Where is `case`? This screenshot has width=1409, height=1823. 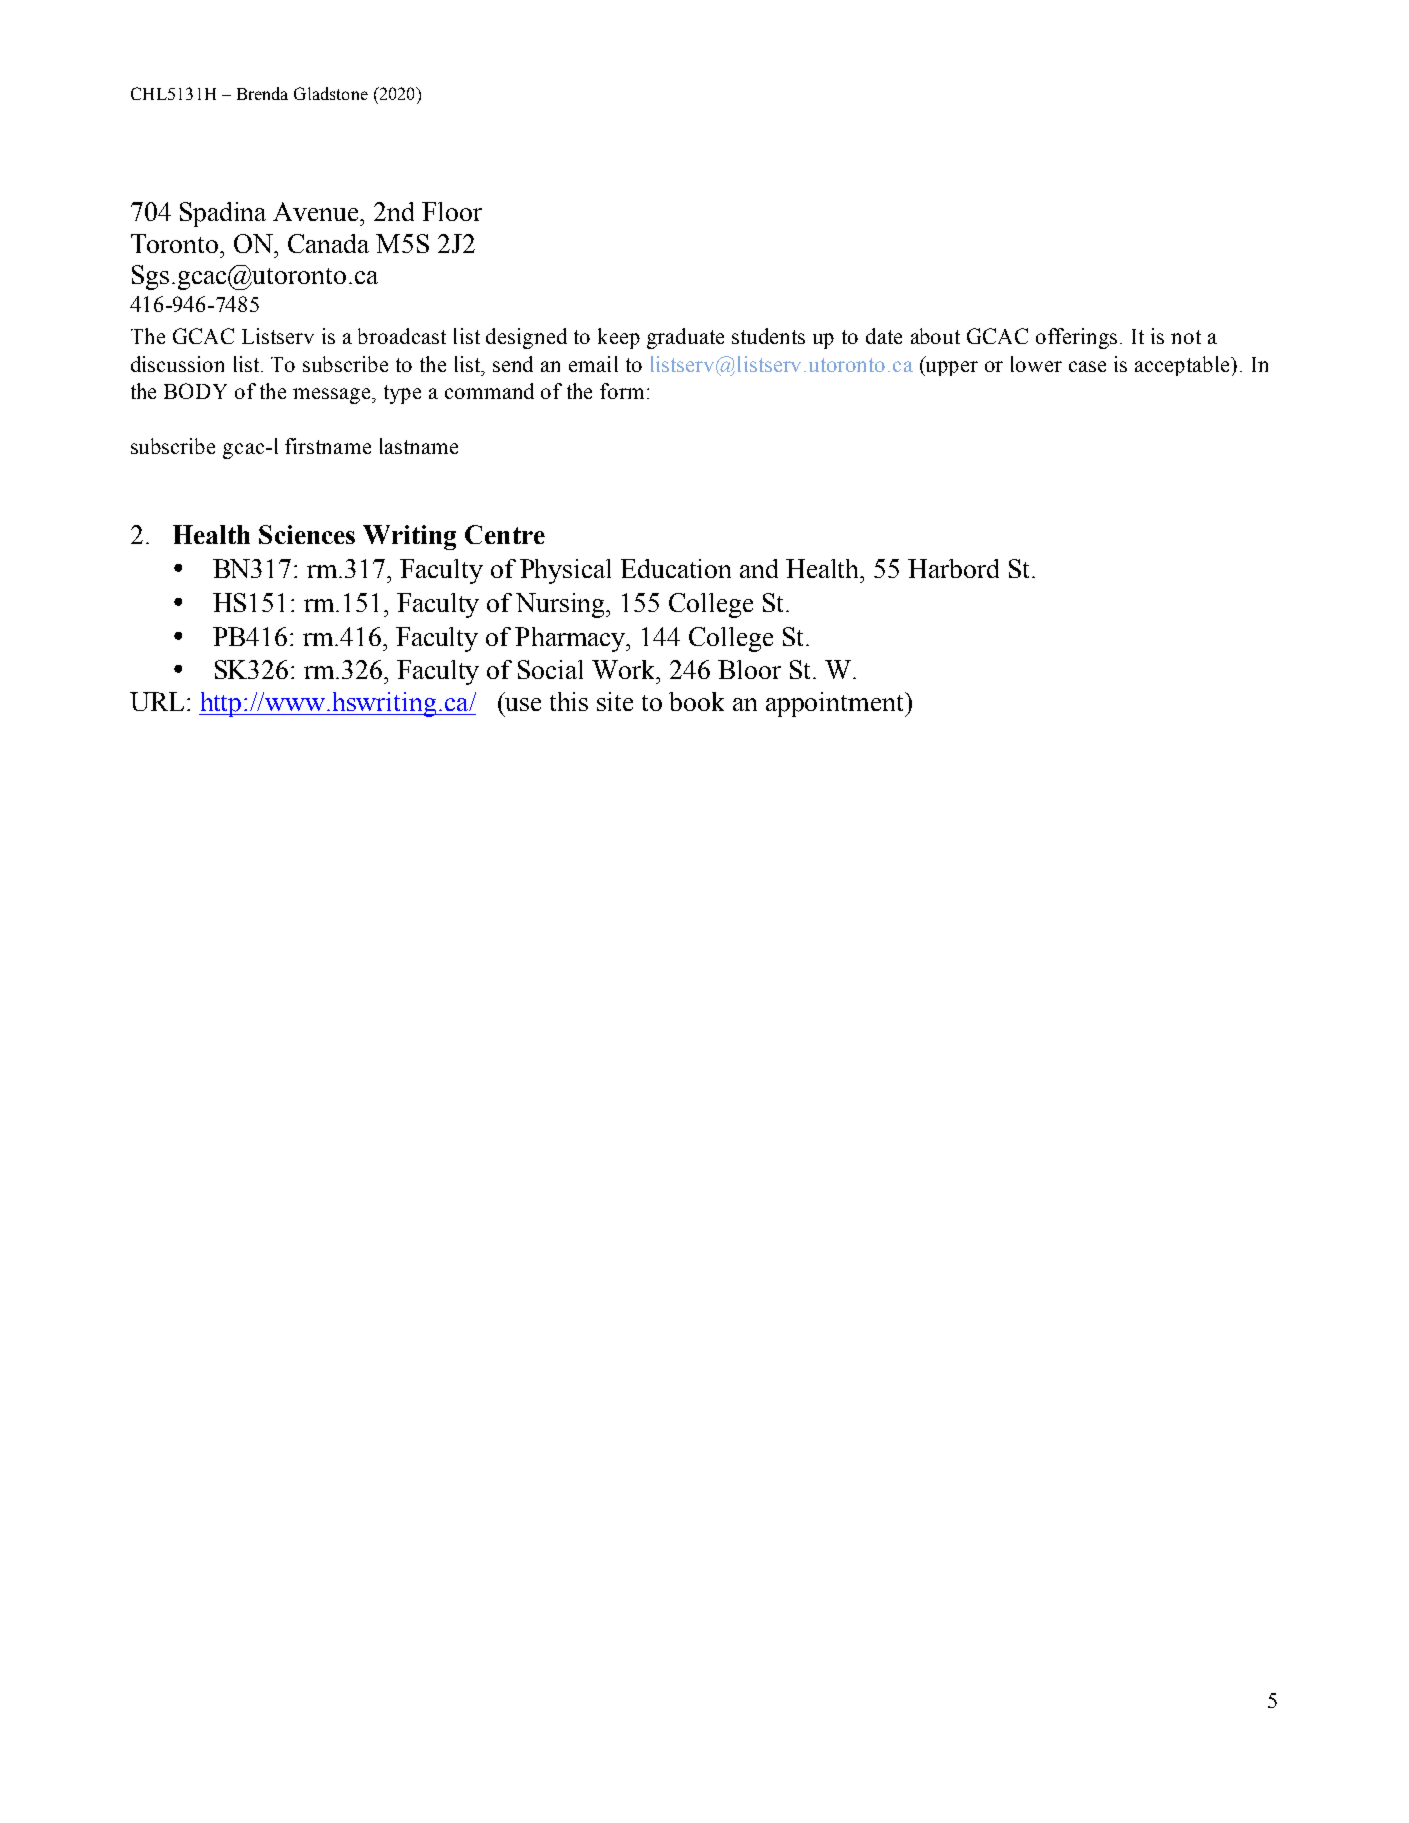
case is located at coordinates (1087, 366).
